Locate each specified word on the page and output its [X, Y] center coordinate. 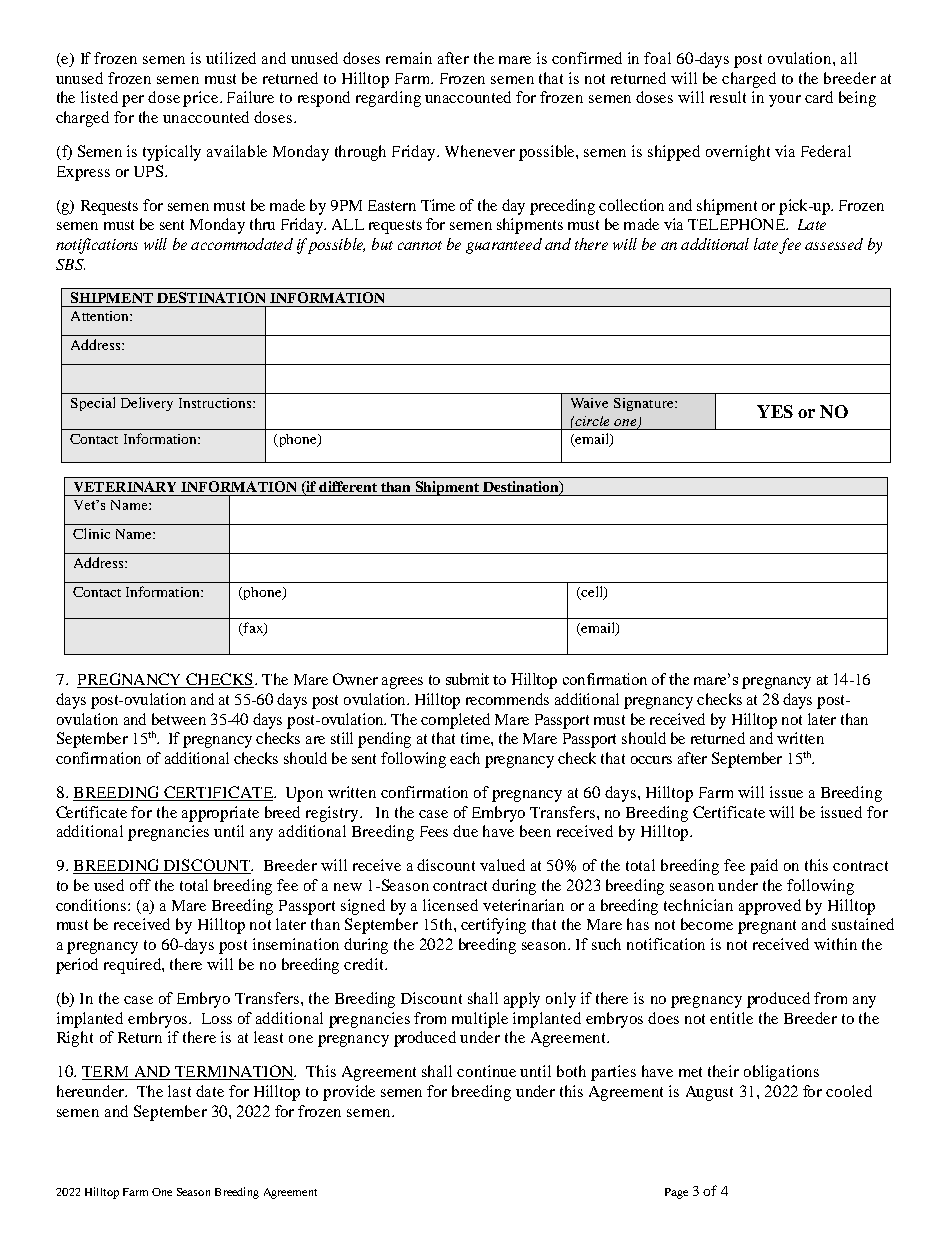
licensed [450, 905]
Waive [589, 403]
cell [592, 593]
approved [770, 907]
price [202, 99]
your [785, 101]
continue [486, 1071]
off [140, 885]
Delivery [147, 404]
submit [467, 679]
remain [409, 58]
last [179, 1091]
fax [253, 629]
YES [775, 411]
